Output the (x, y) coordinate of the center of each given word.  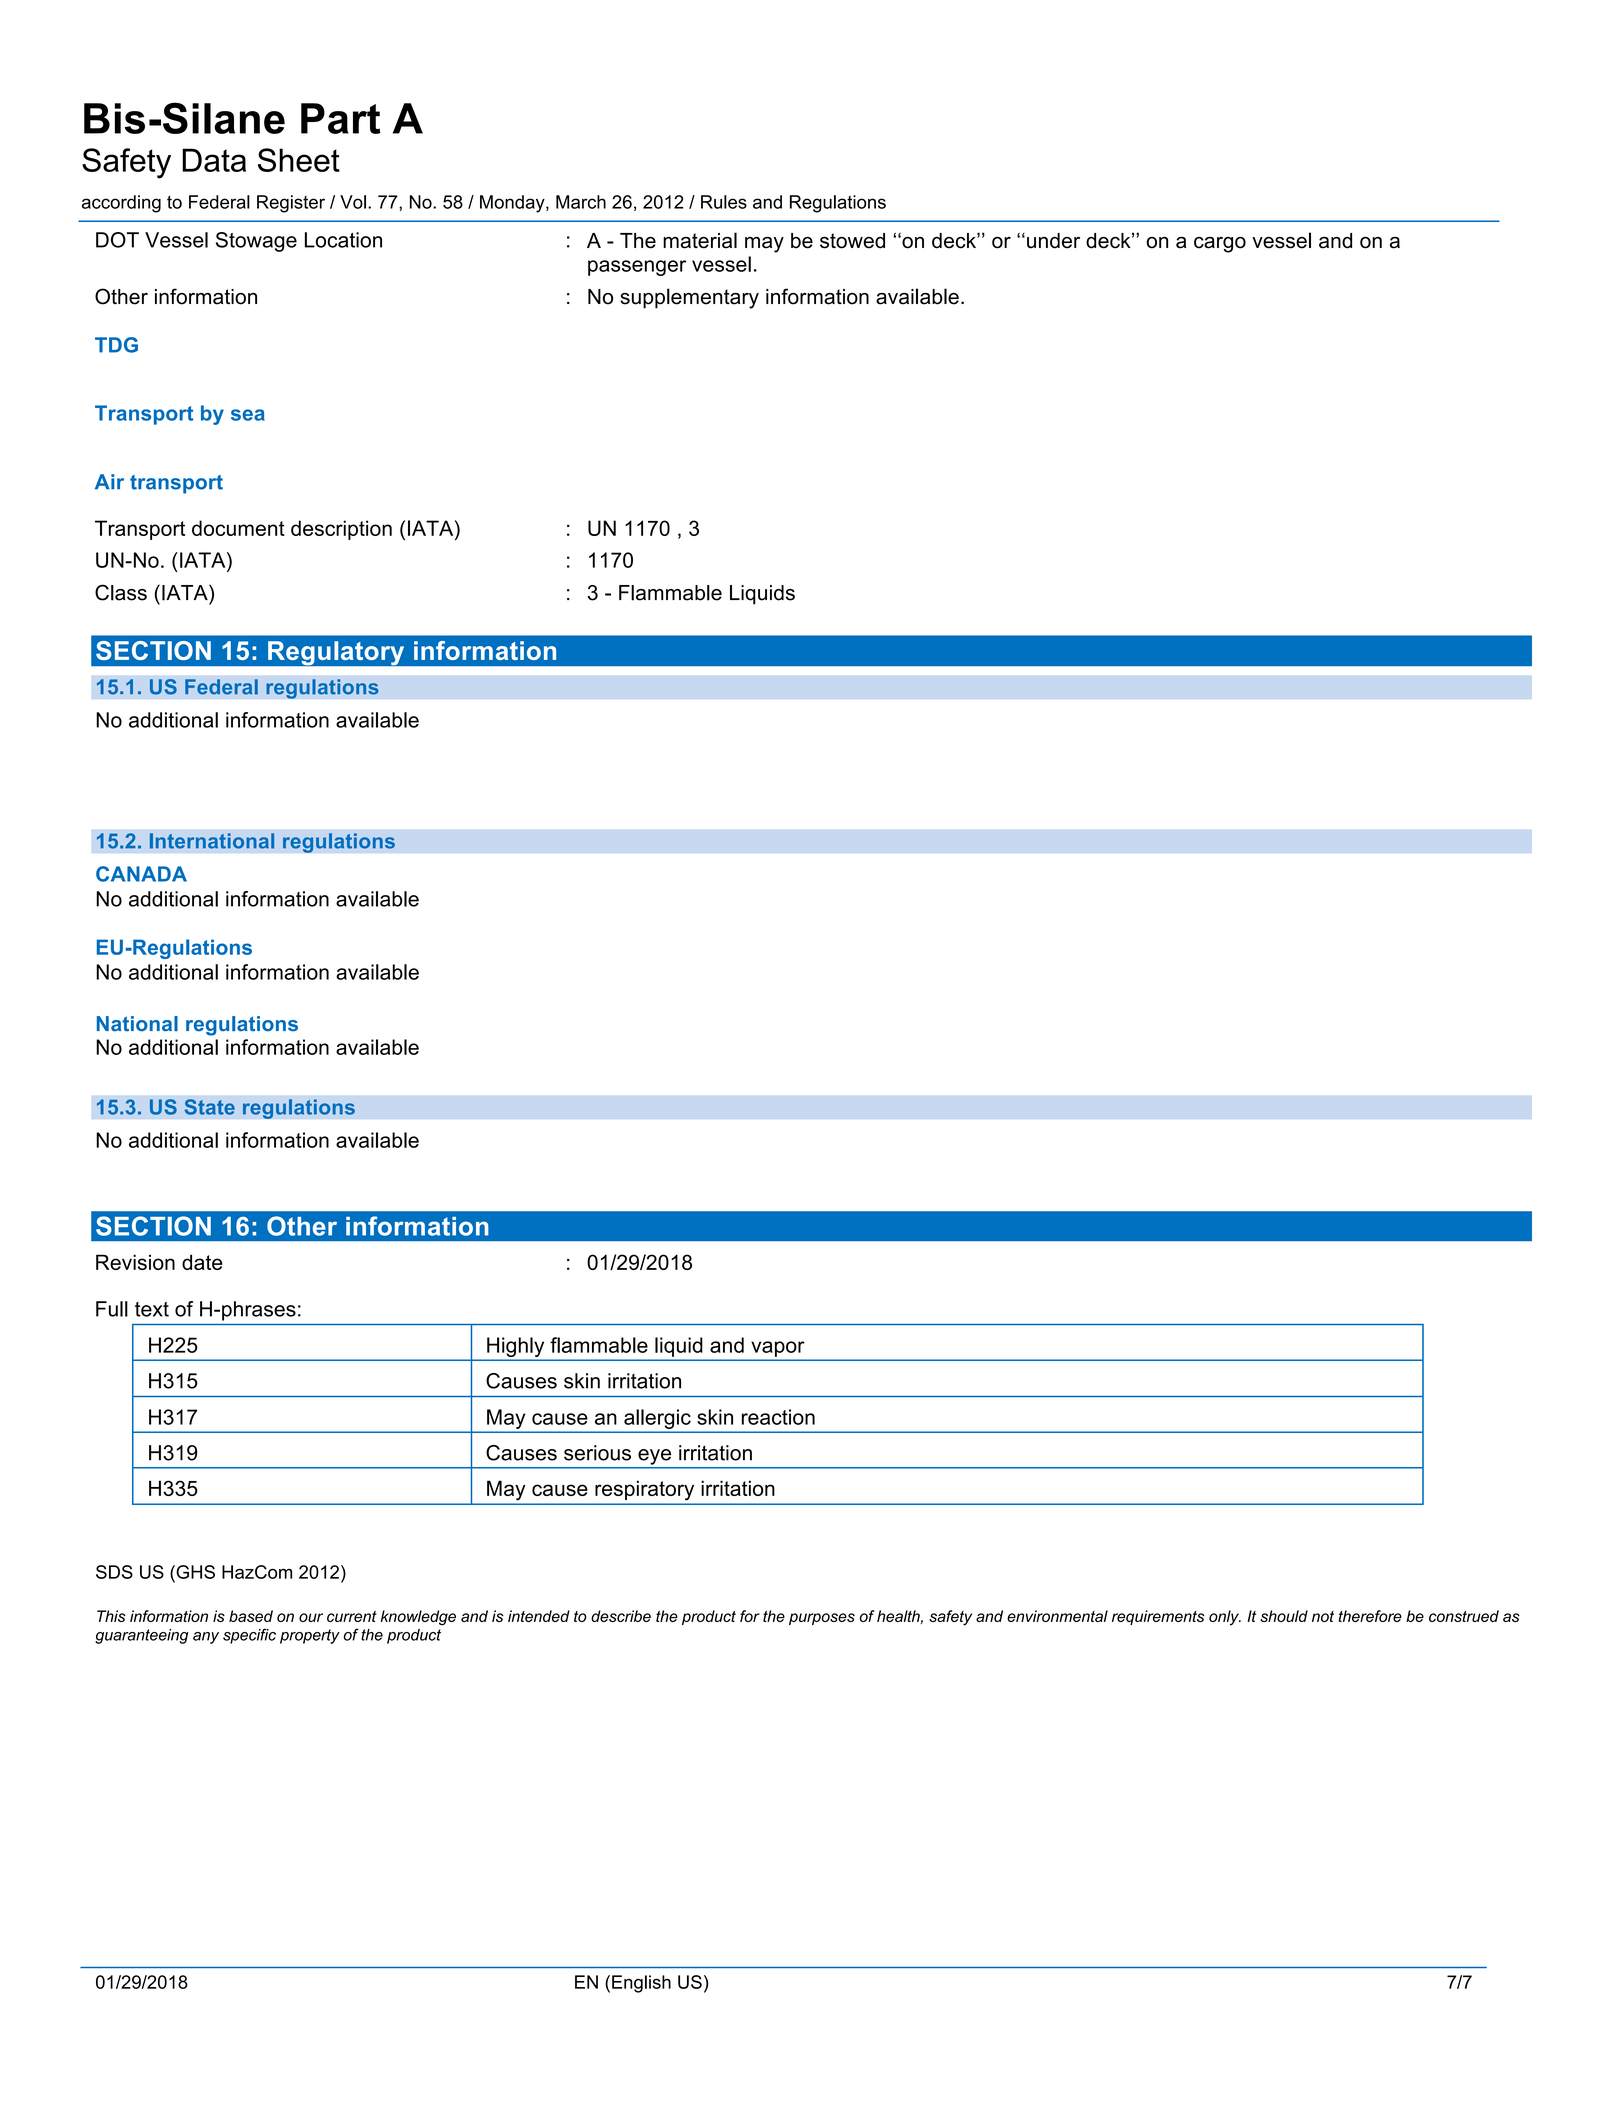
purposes (822, 1619)
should (1284, 1616)
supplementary (689, 298)
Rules (724, 202)
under (1053, 241)
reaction (778, 1417)
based (251, 1616)
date (202, 1262)
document (238, 528)
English (641, 1984)
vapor (778, 1349)
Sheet (299, 160)
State (210, 1107)
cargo (1220, 245)
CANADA (141, 874)
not (1323, 1616)
